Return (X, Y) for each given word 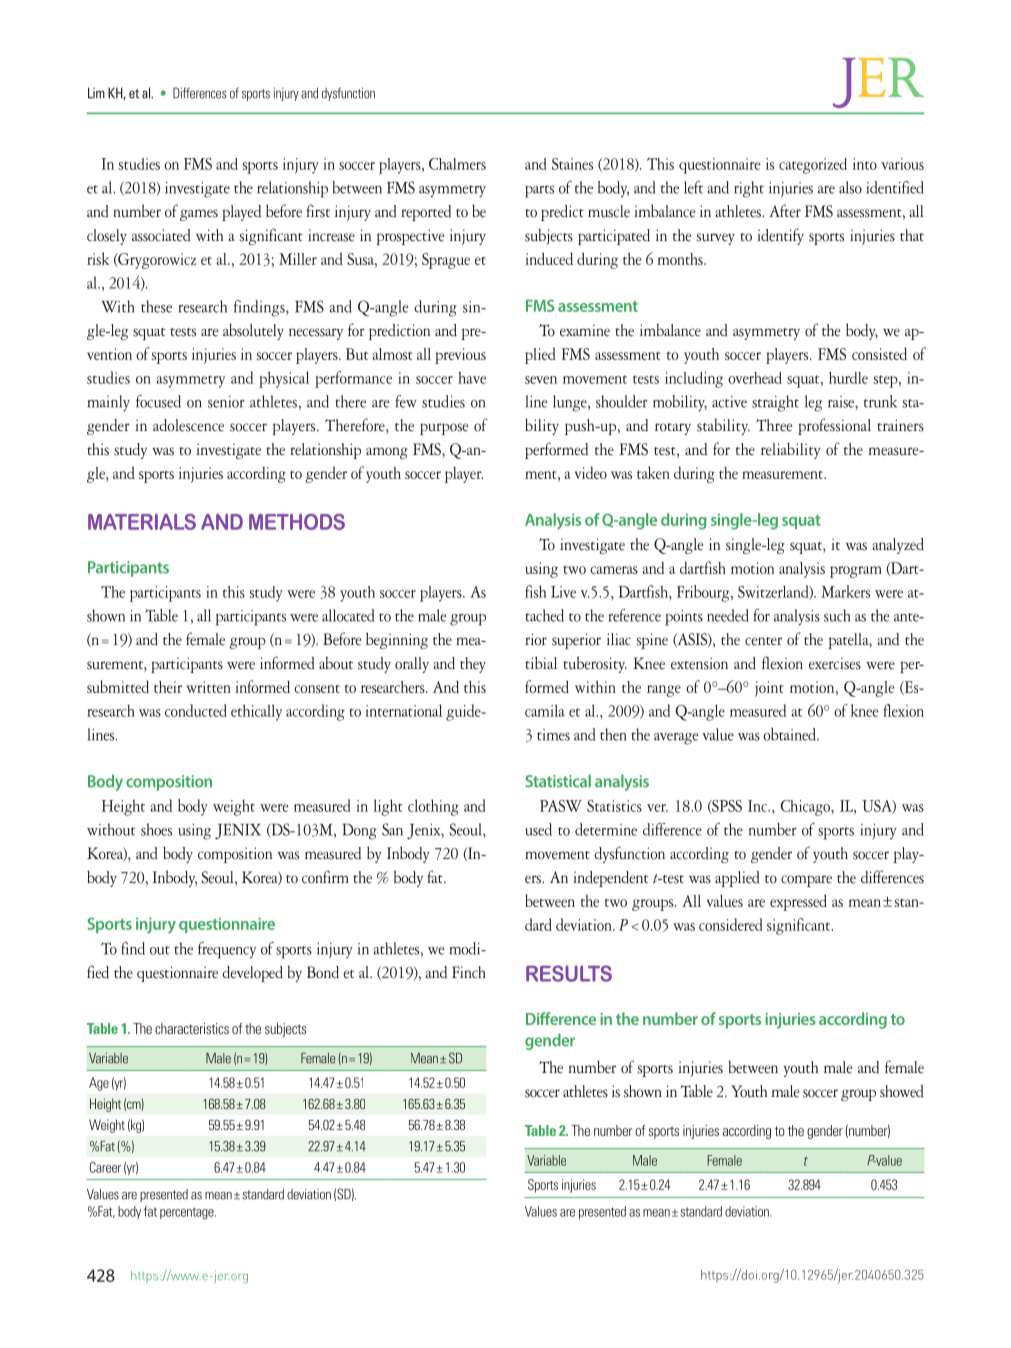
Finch (469, 972)
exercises (835, 663)
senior (226, 402)
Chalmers (457, 164)
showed (902, 1091)
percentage (188, 1213)
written (208, 687)
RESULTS (569, 973)
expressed (798, 902)
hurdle (848, 378)
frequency (227, 950)
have (472, 378)
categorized (813, 166)
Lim (96, 93)
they (473, 665)
